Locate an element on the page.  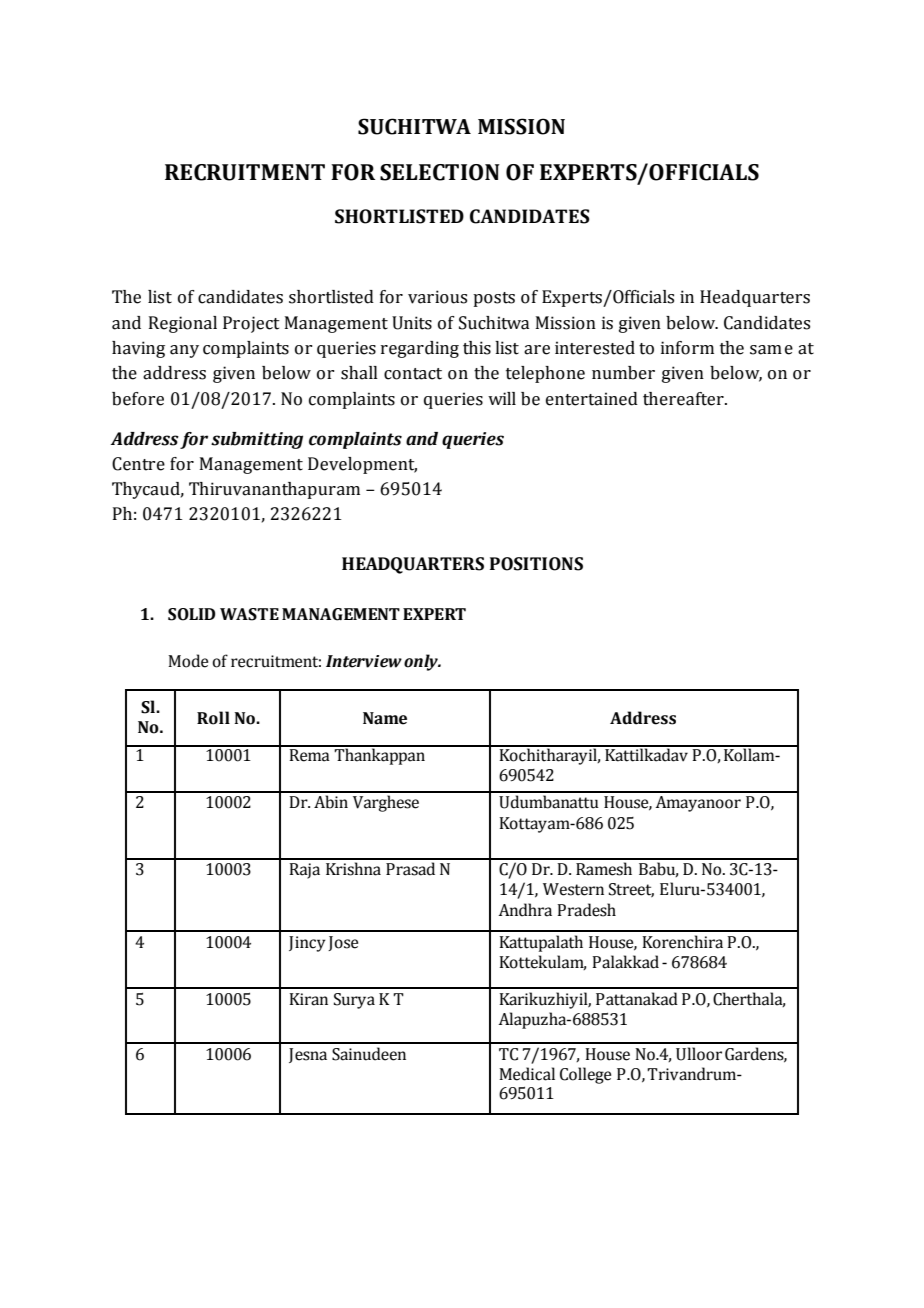
Prasad is located at coordinates (410, 869).
